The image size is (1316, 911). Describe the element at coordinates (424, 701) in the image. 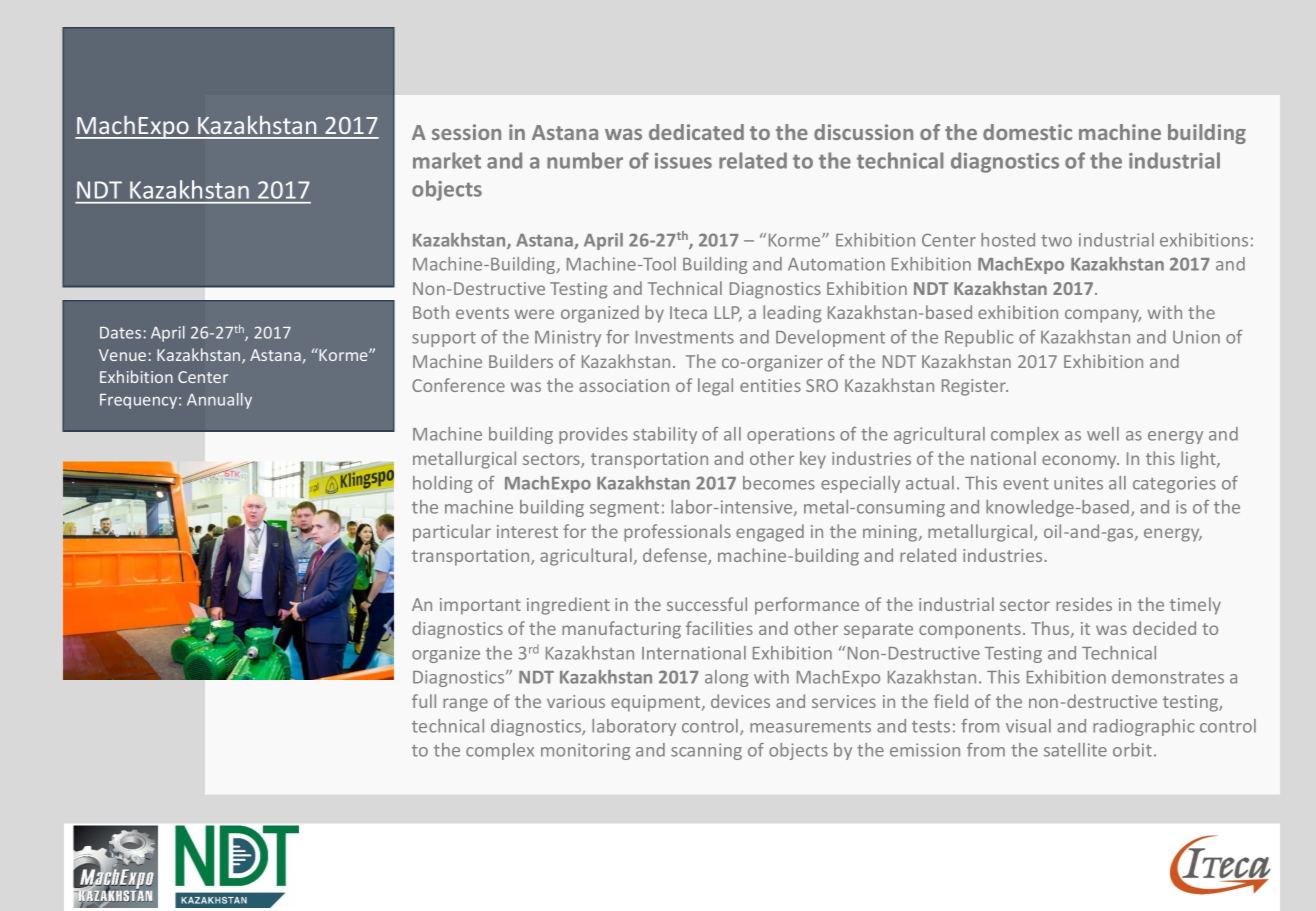

I see `full` at that location.
